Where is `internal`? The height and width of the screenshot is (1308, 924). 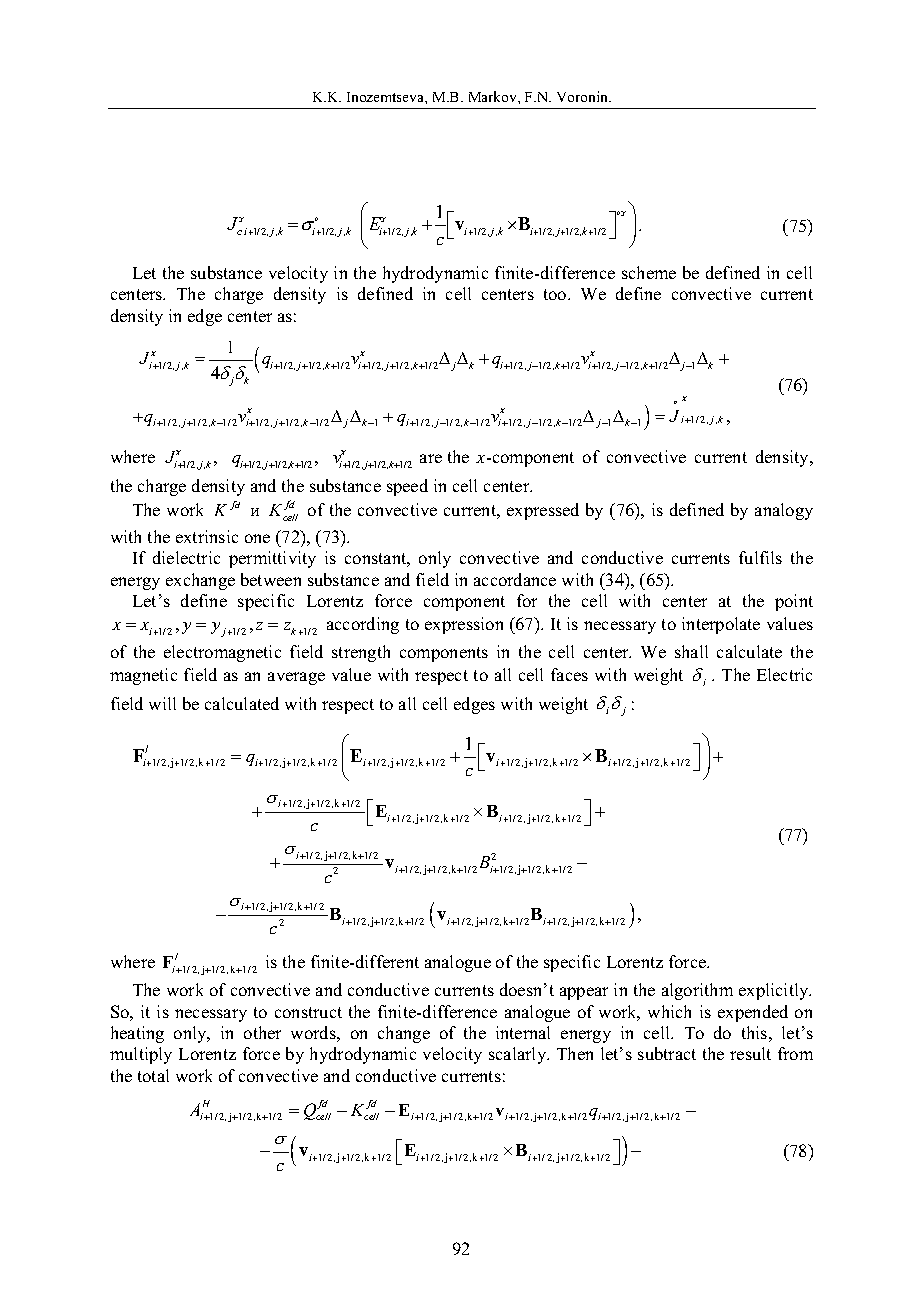 internal is located at coordinates (523, 1032).
